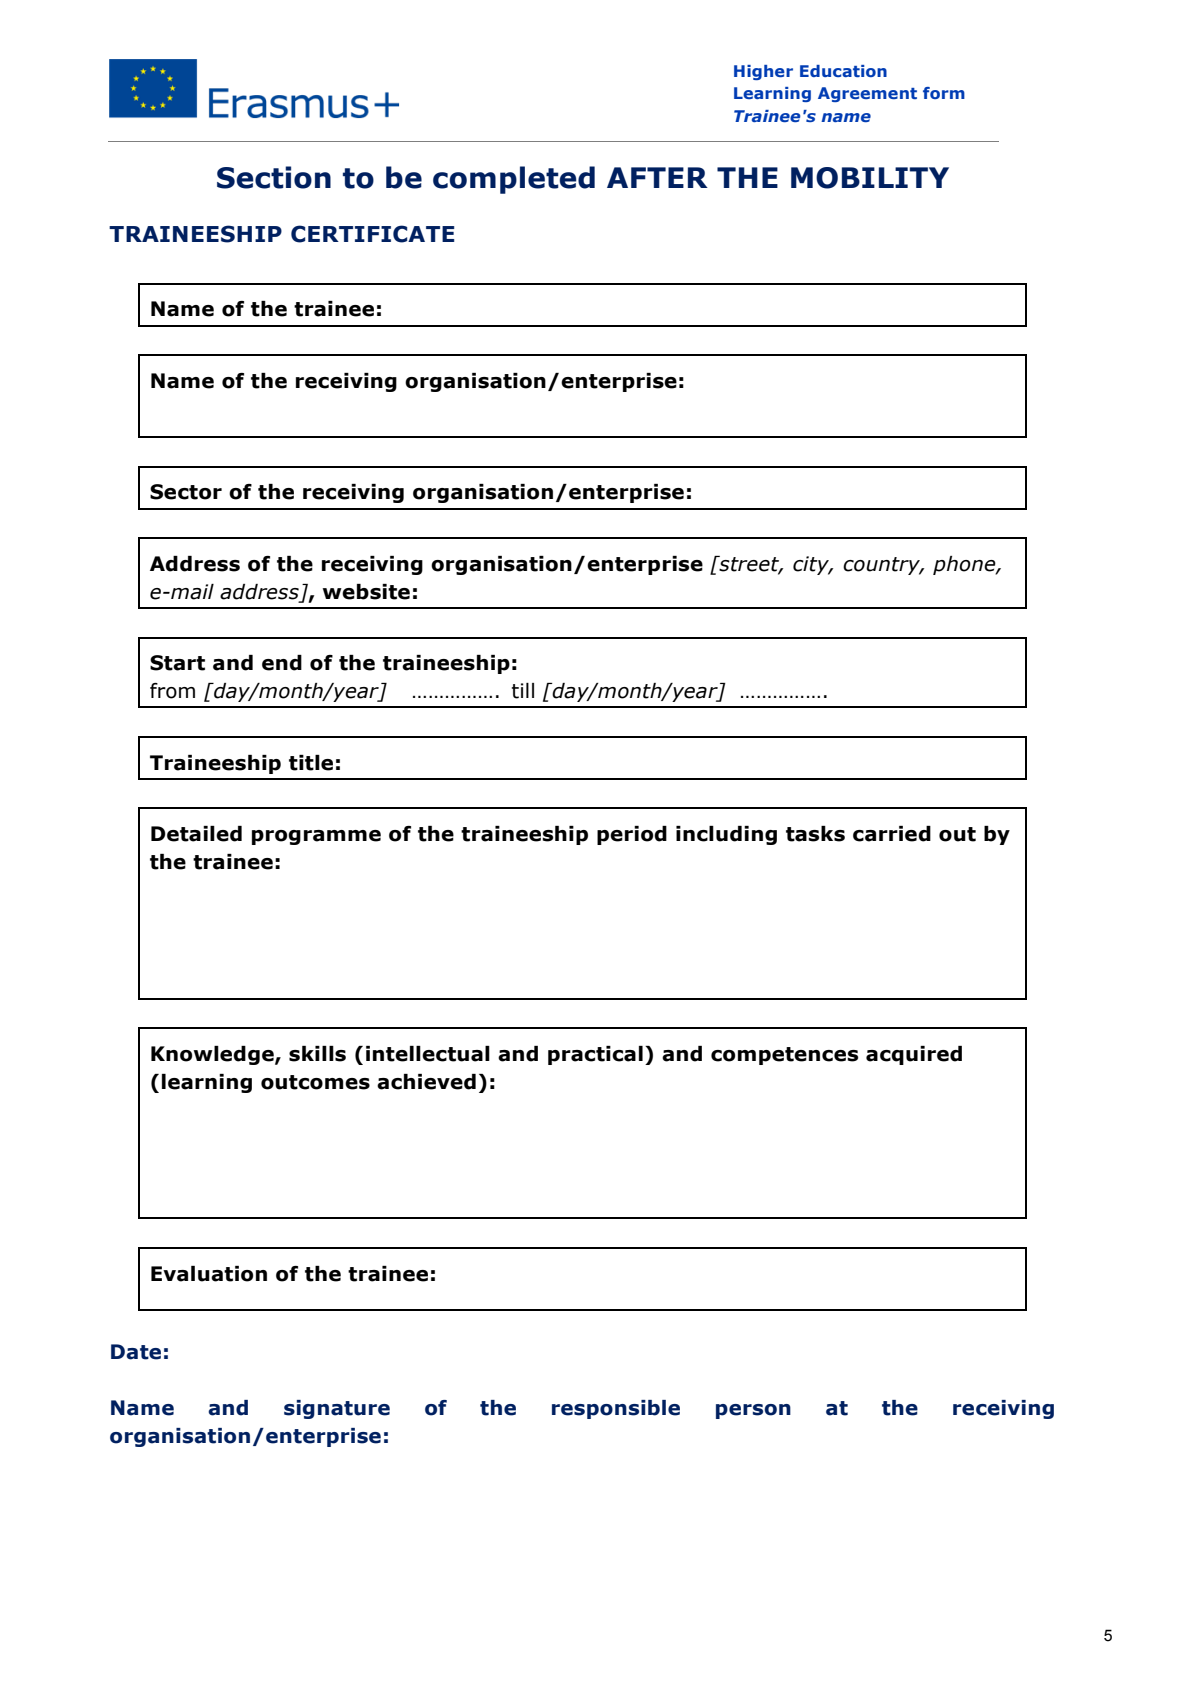  I want to click on completed, so click(514, 180).
